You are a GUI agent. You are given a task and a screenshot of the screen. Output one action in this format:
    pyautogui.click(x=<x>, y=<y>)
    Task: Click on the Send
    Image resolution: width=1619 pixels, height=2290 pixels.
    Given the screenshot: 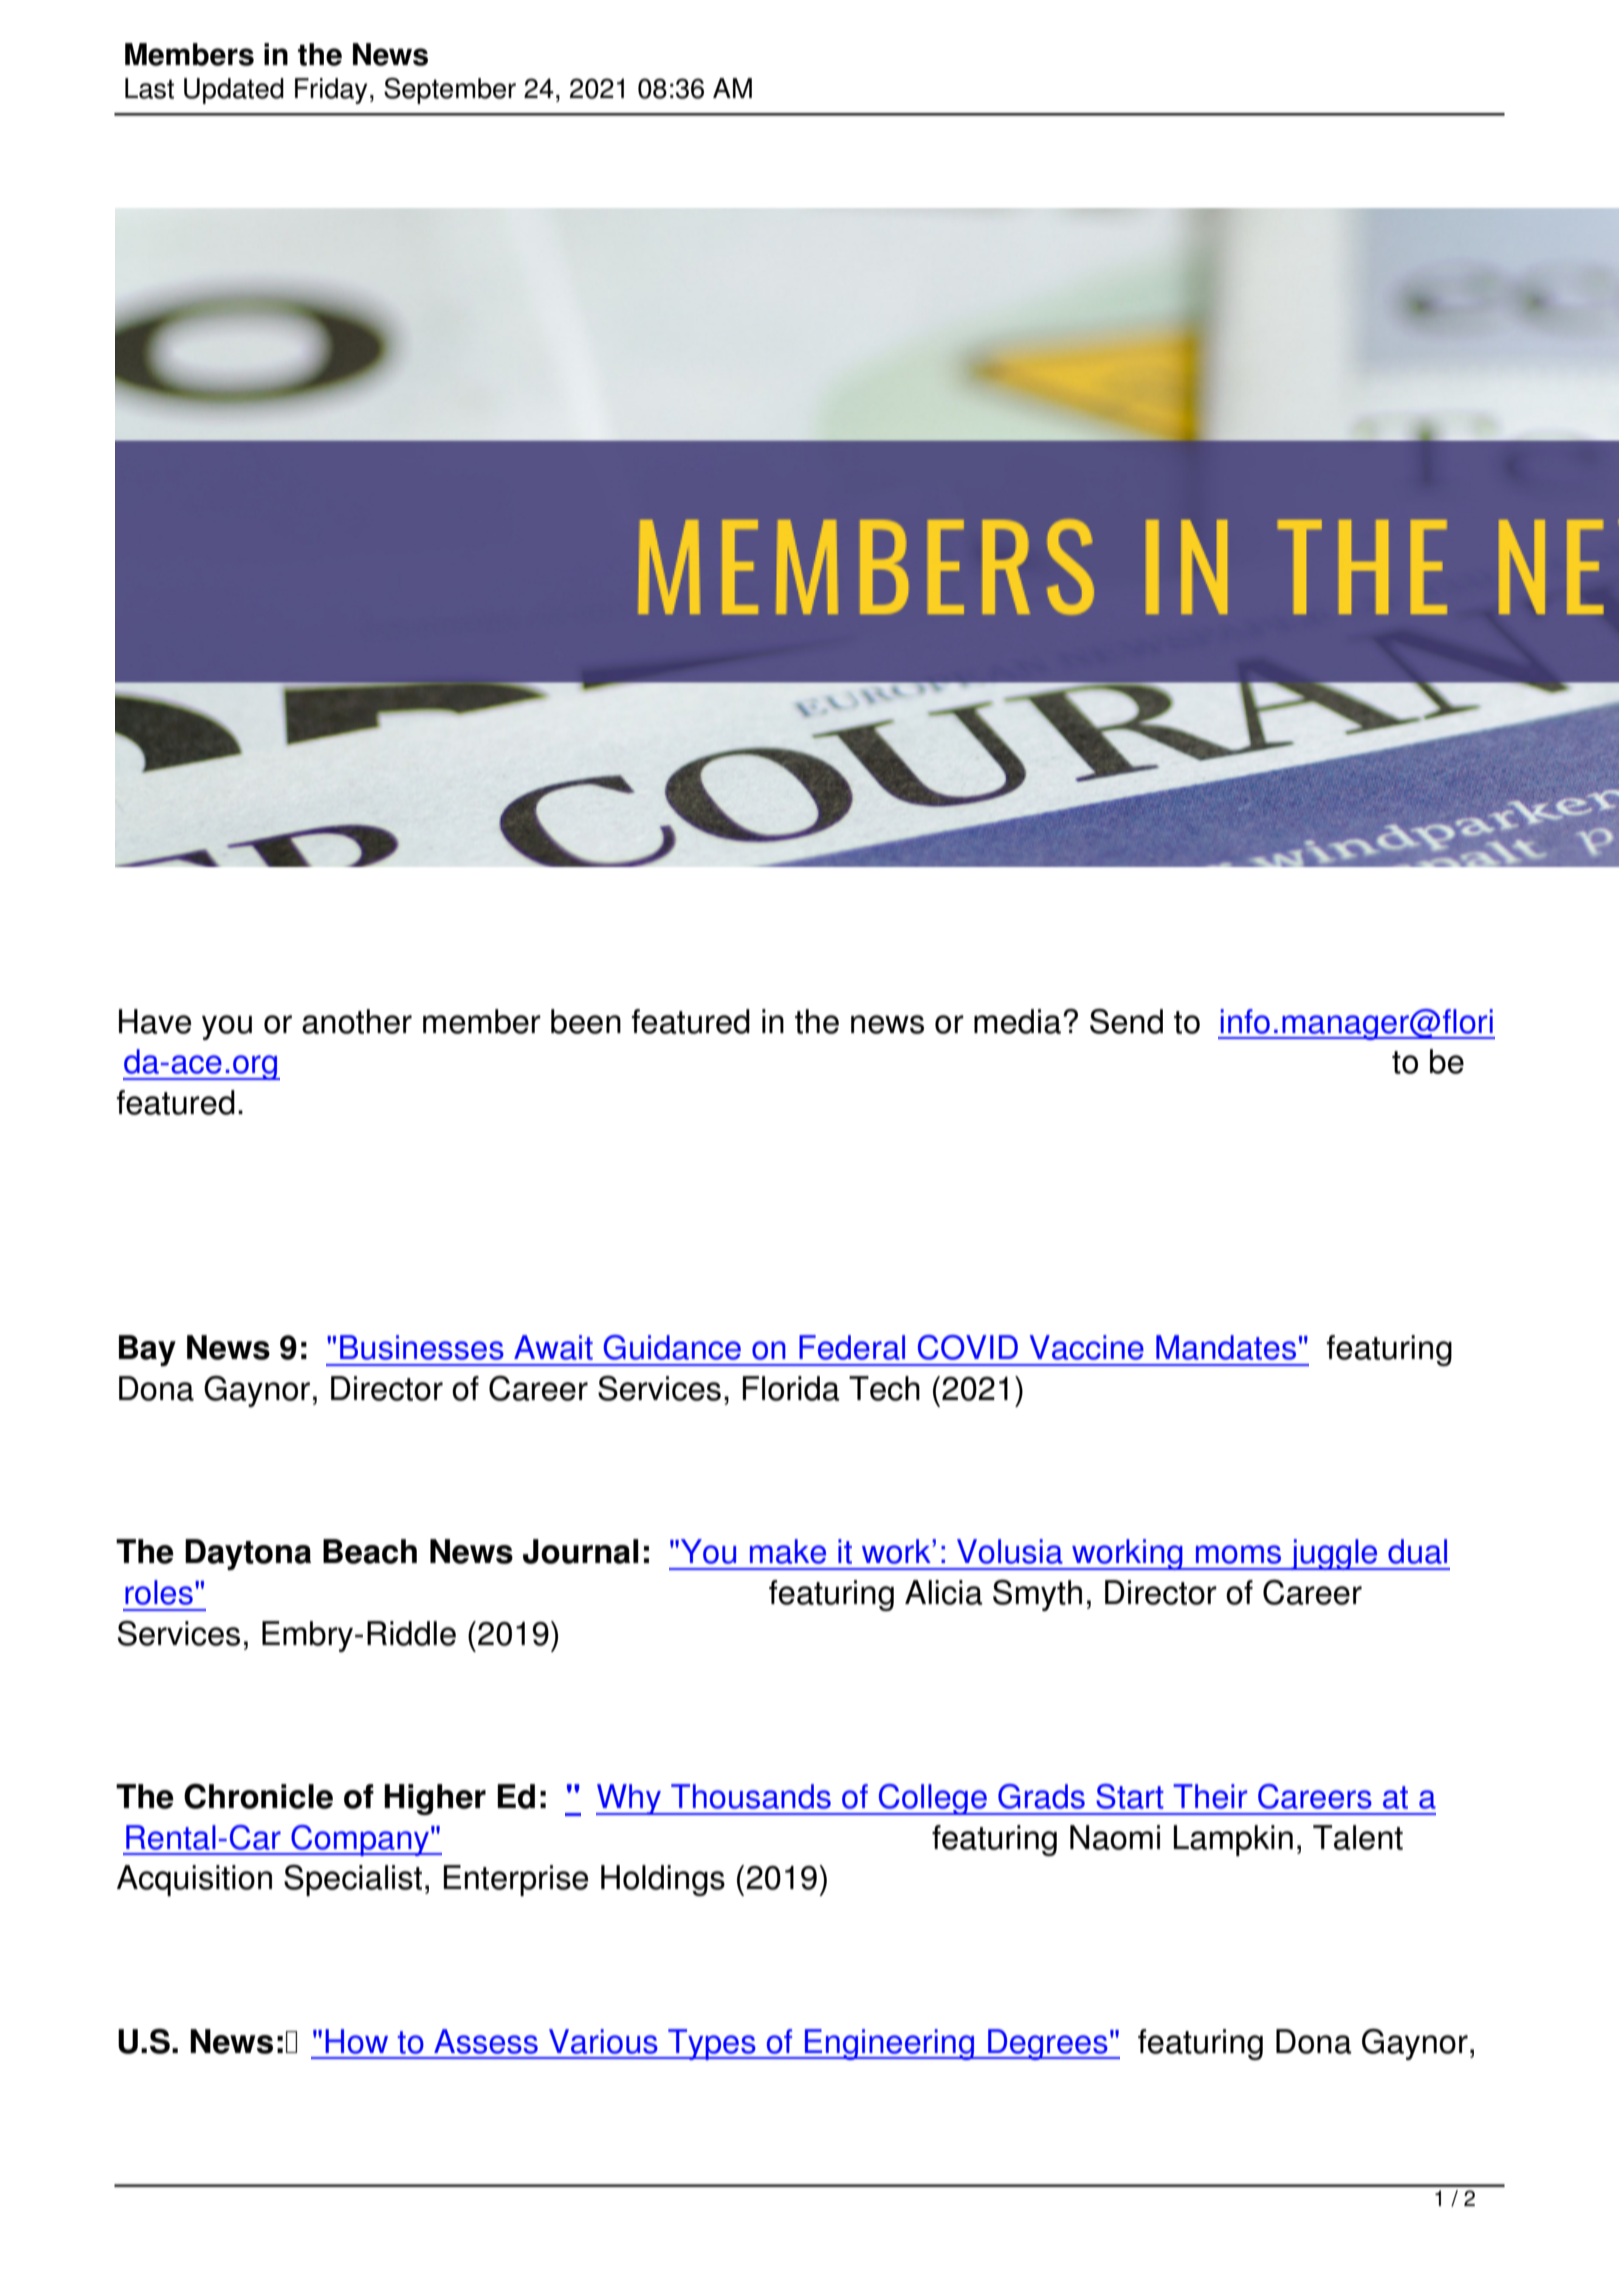 What is the action you would take?
    pyautogui.click(x=1126, y=1021)
